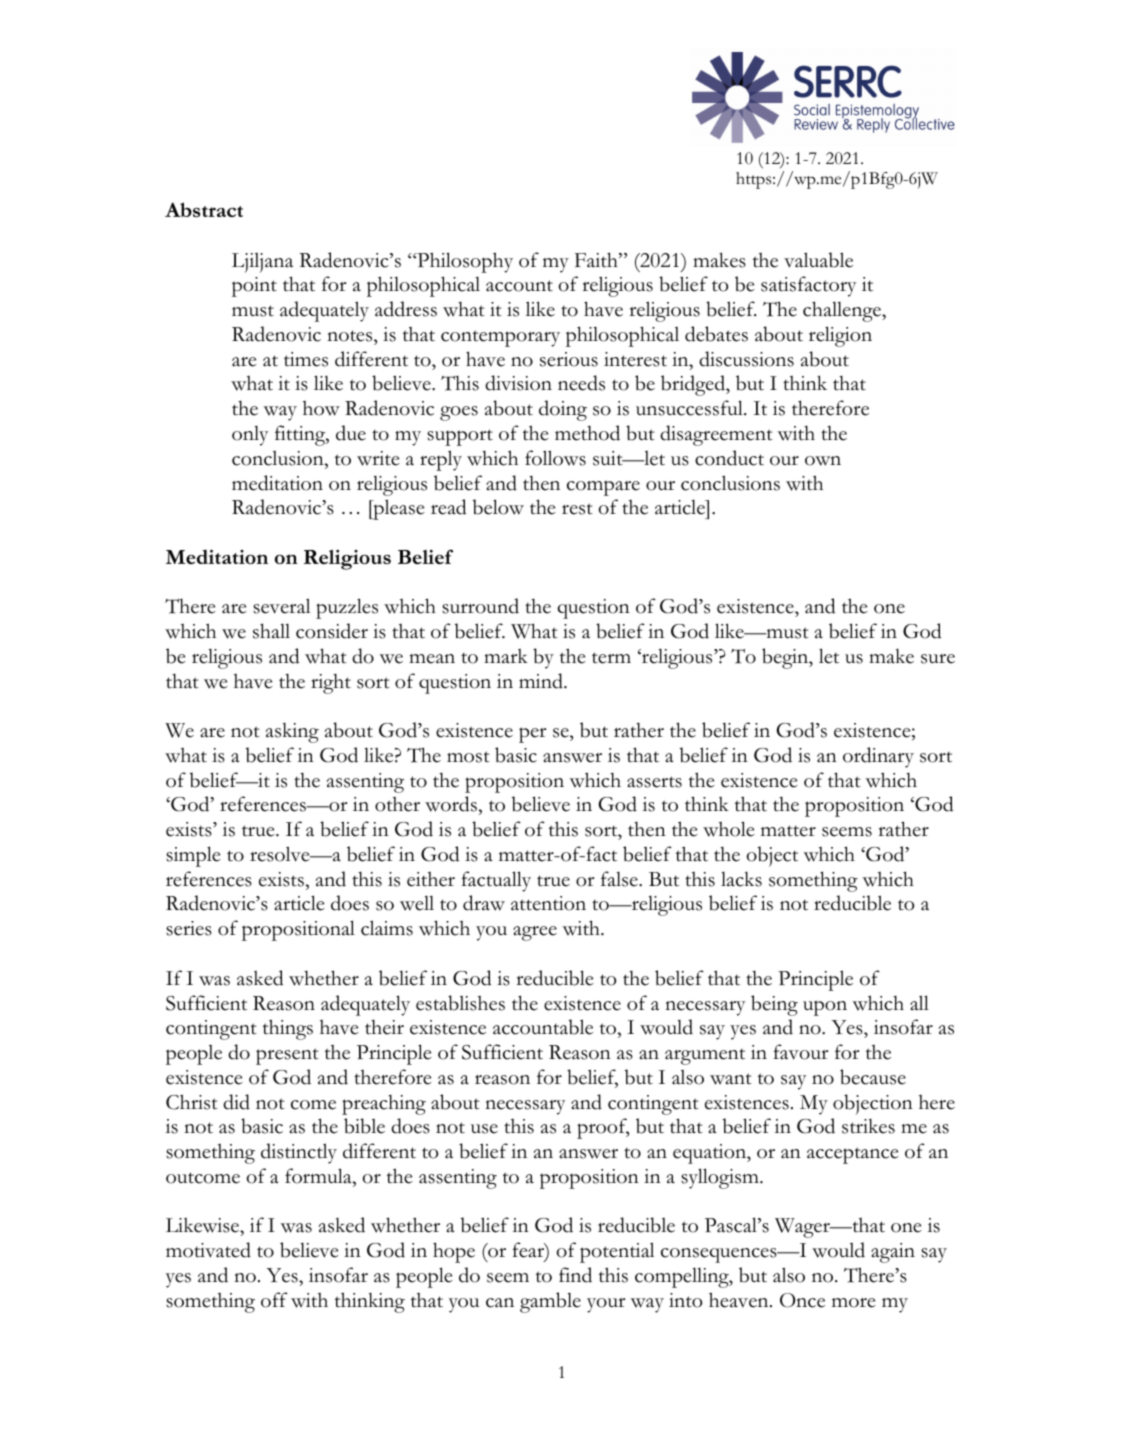 The height and width of the page is (1453, 1123). Describe the element at coordinates (878, 757) in the page. I see `ordinary` at that location.
